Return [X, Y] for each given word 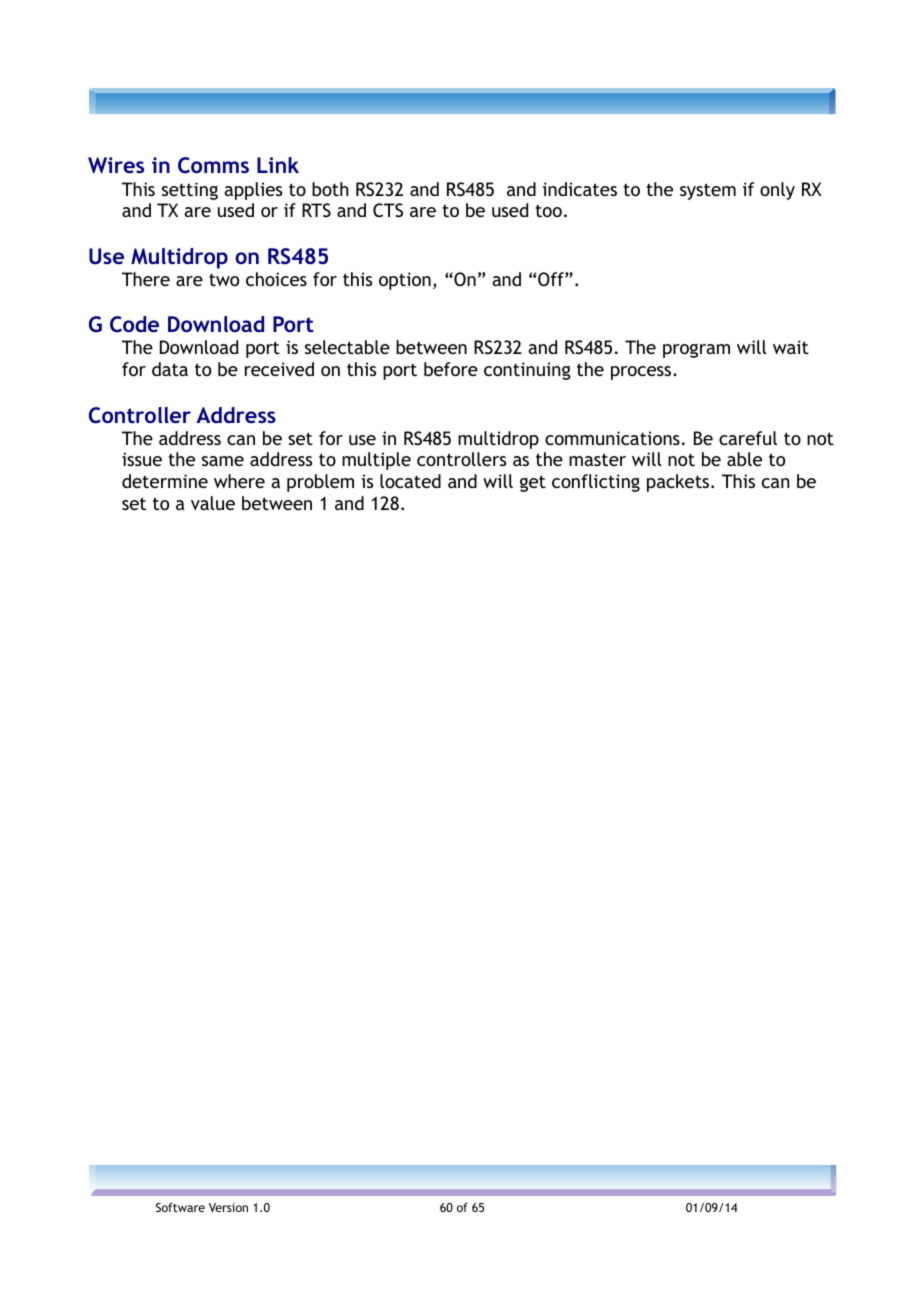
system [708, 191]
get [533, 483]
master [597, 459]
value [213, 503]
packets [679, 483]
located [410, 481]
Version [228, 1207]
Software [180, 1207]
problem [320, 483]
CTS [388, 210]
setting [190, 191]
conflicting [596, 483]
